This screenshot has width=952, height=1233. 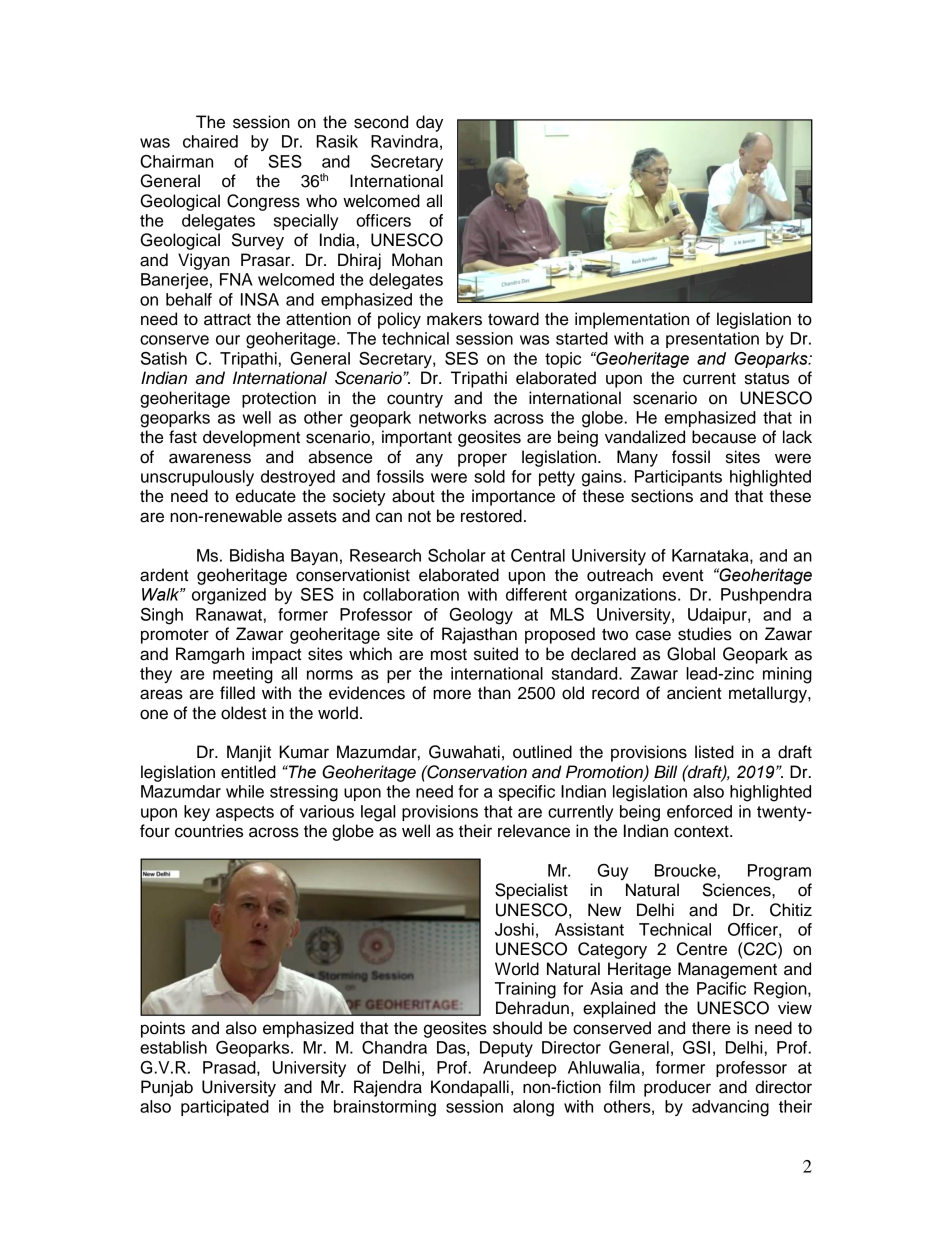 What do you see at coordinates (506, 1049) in the screenshot?
I see `Deputy` at bounding box center [506, 1049].
